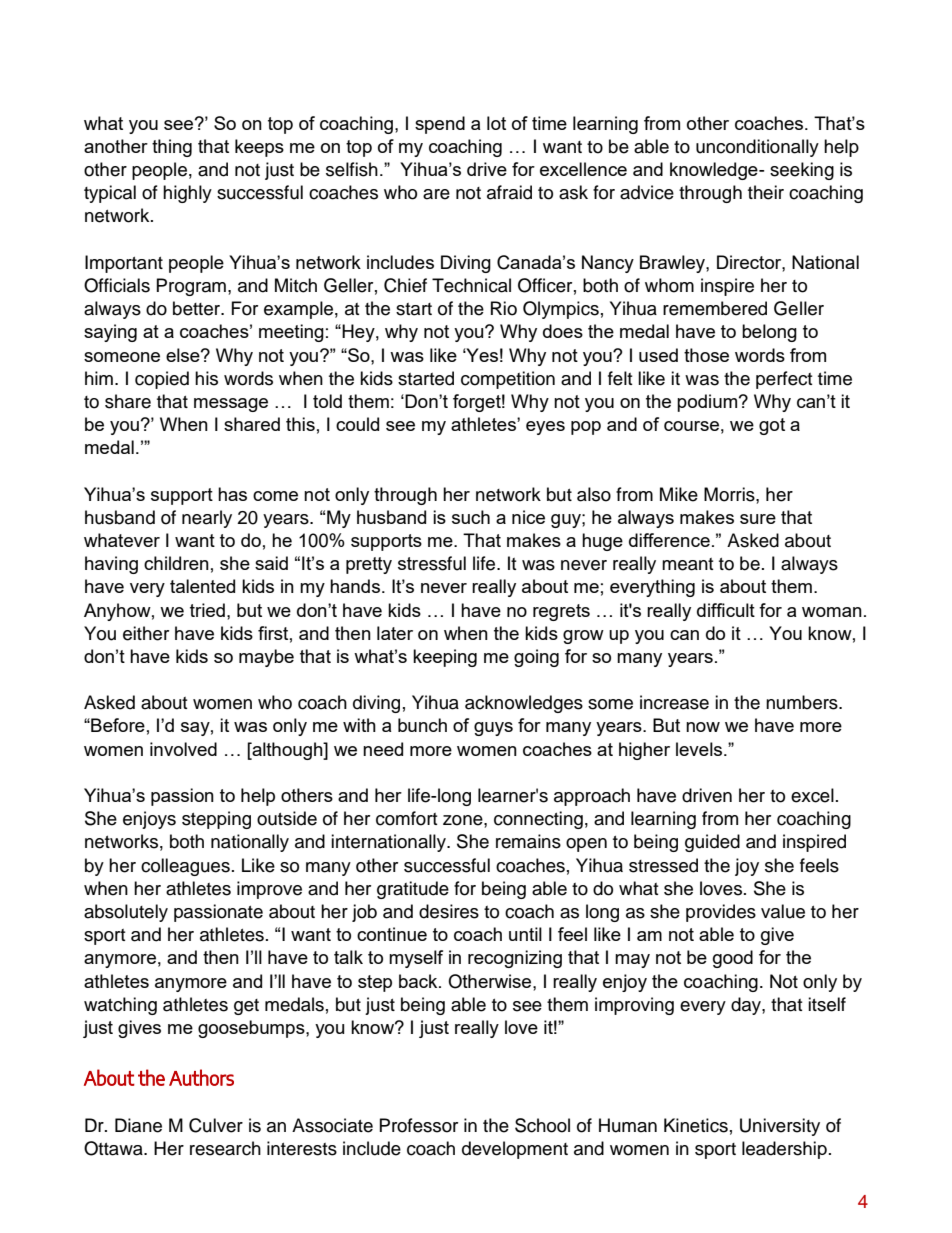 The height and width of the screenshot is (1233, 952). Describe the element at coordinates (216, 1125) in the screenshot. I see `Culver` at that location.
